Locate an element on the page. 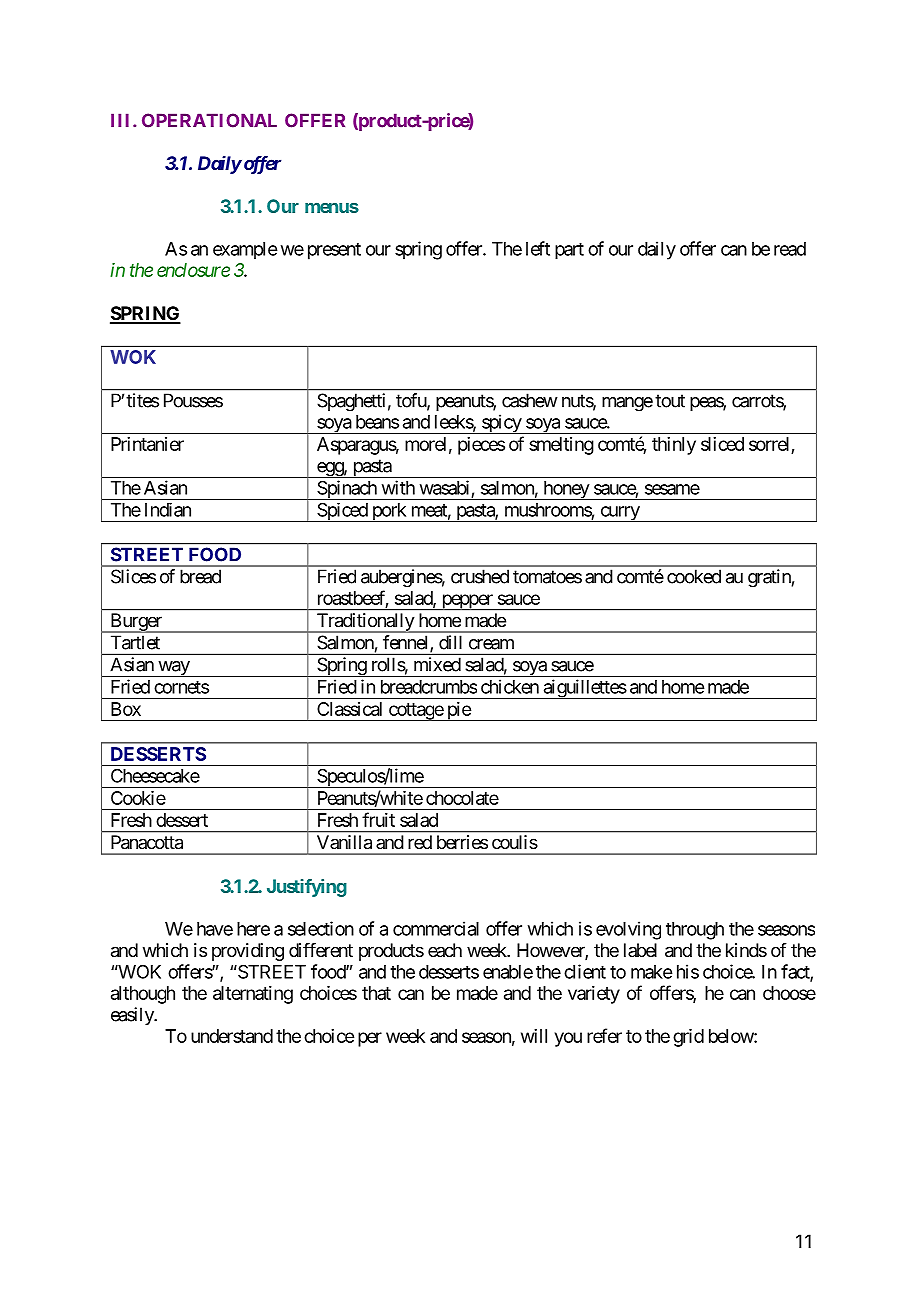 The height and width of the page is (1308, 924). cooked is located at coordinates (694, 576).
